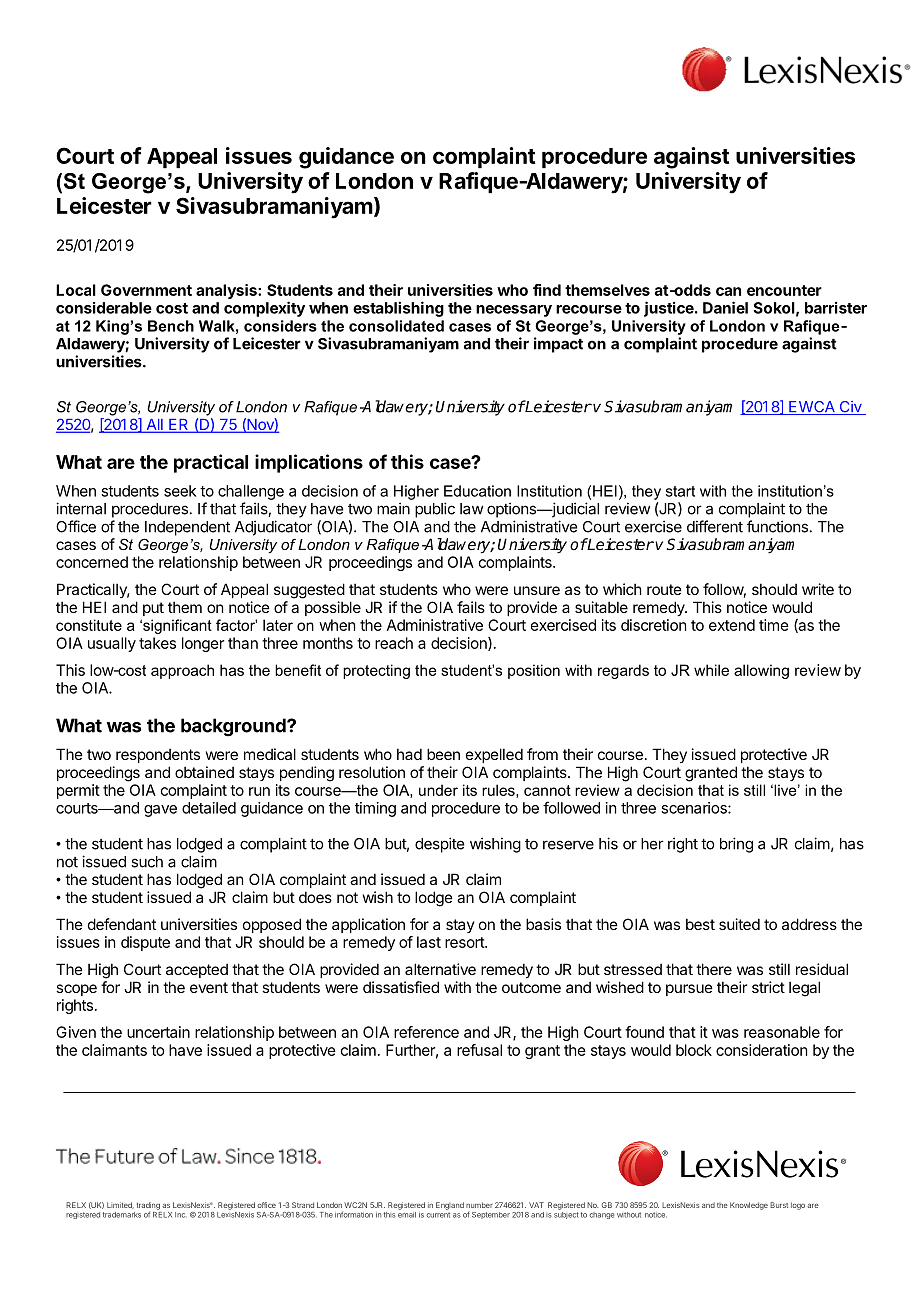 The image size is (924, 1307). What do you see at coordinates (440, 969) in the screenshot?
I see `alternative` at bounding box center [440, 969].
